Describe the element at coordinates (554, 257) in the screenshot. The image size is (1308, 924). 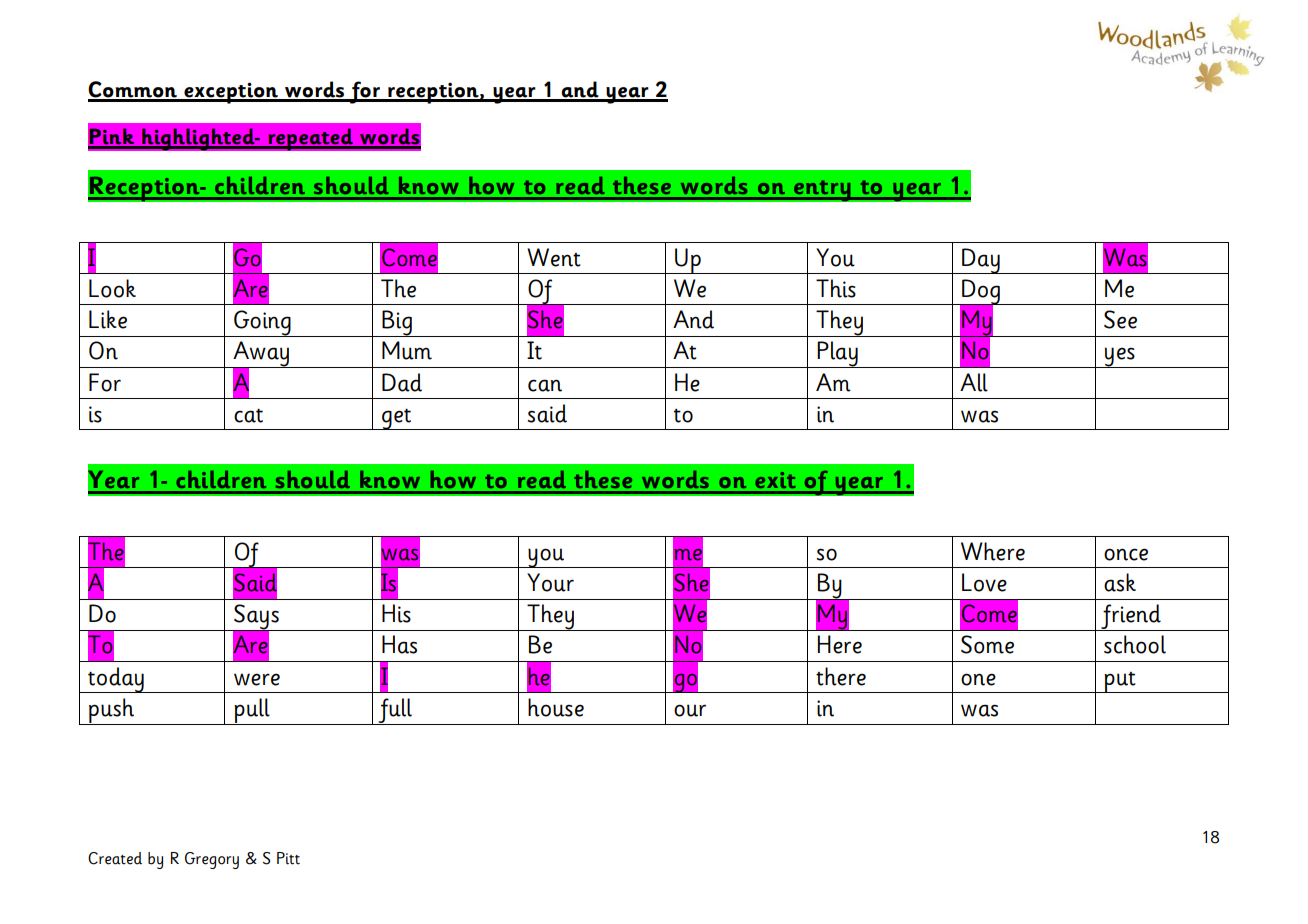
I see `Went` at that location.
